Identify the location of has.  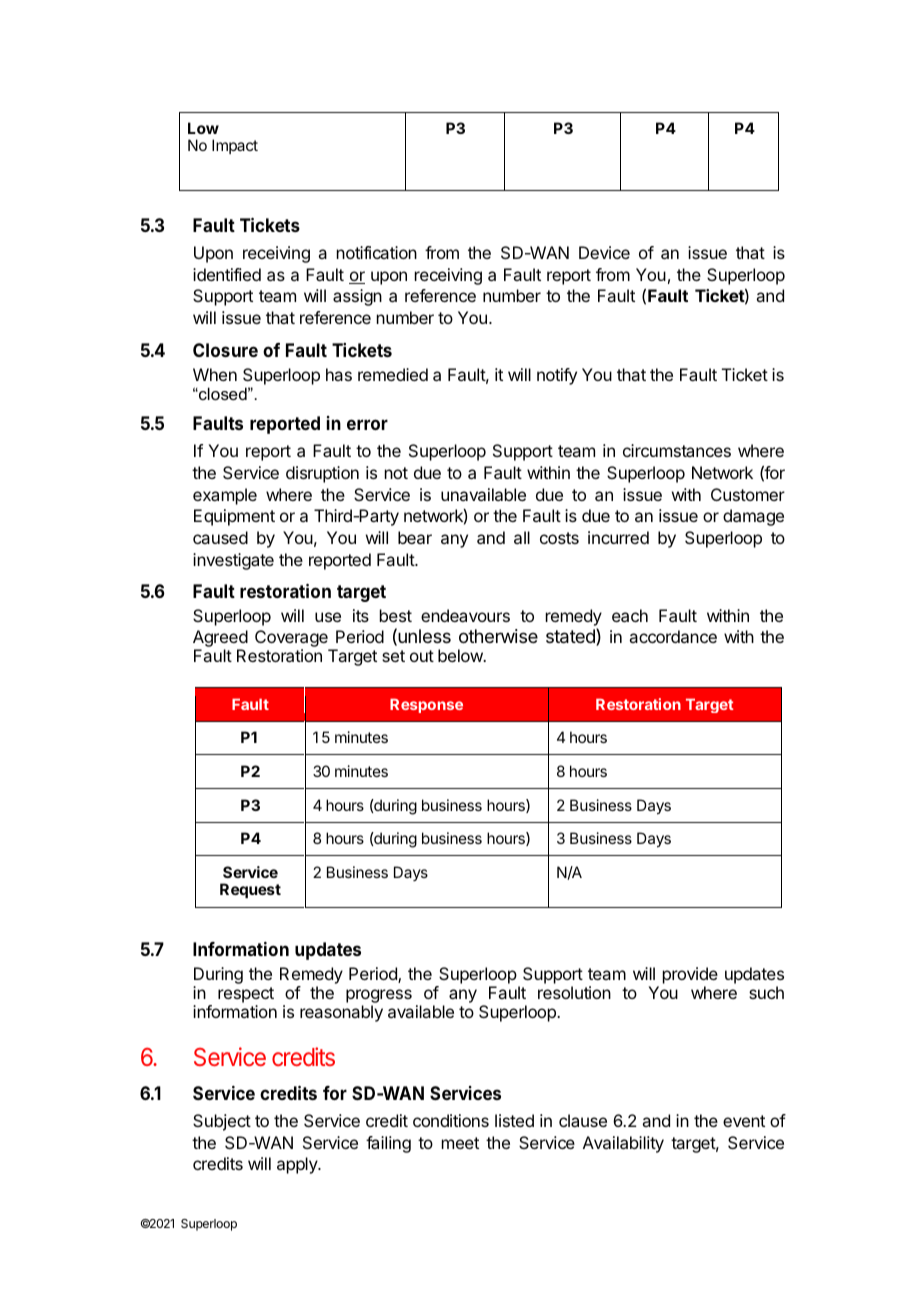
(339, 374).
